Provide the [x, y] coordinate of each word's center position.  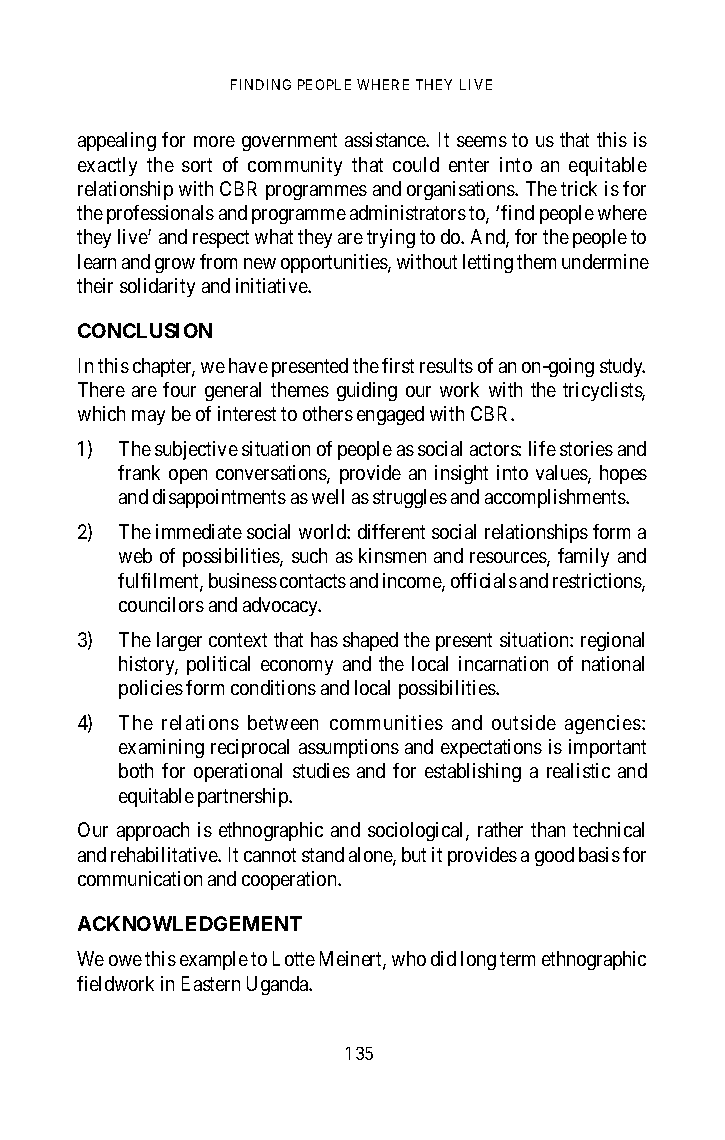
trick [579, 188]
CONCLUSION [145, 330]
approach [153, 831]
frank [139, 472]
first [398, 365]
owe [125, 960]
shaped [370, 641]
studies [321, 770]
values [562, 474]
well [328, 496]
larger [179, 641]
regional [612, 641]
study [622, 367]
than [548, 829]
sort [197, 165]
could [416, 164]
